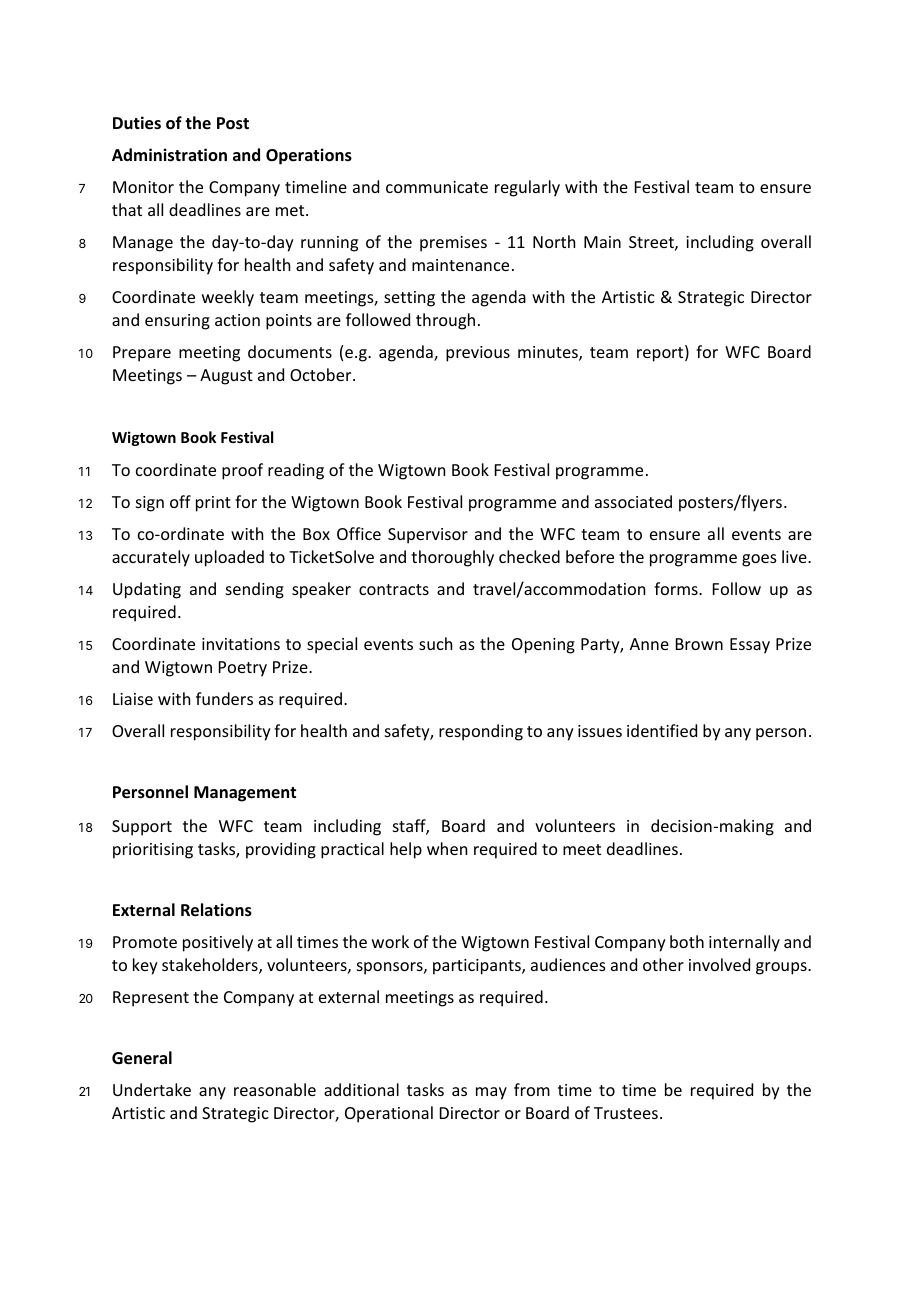 The width and height of the screenshot is (924, 1308). Describe the element at coordinates (527, 188) in the screenshot. I see `regularly` at that location.
